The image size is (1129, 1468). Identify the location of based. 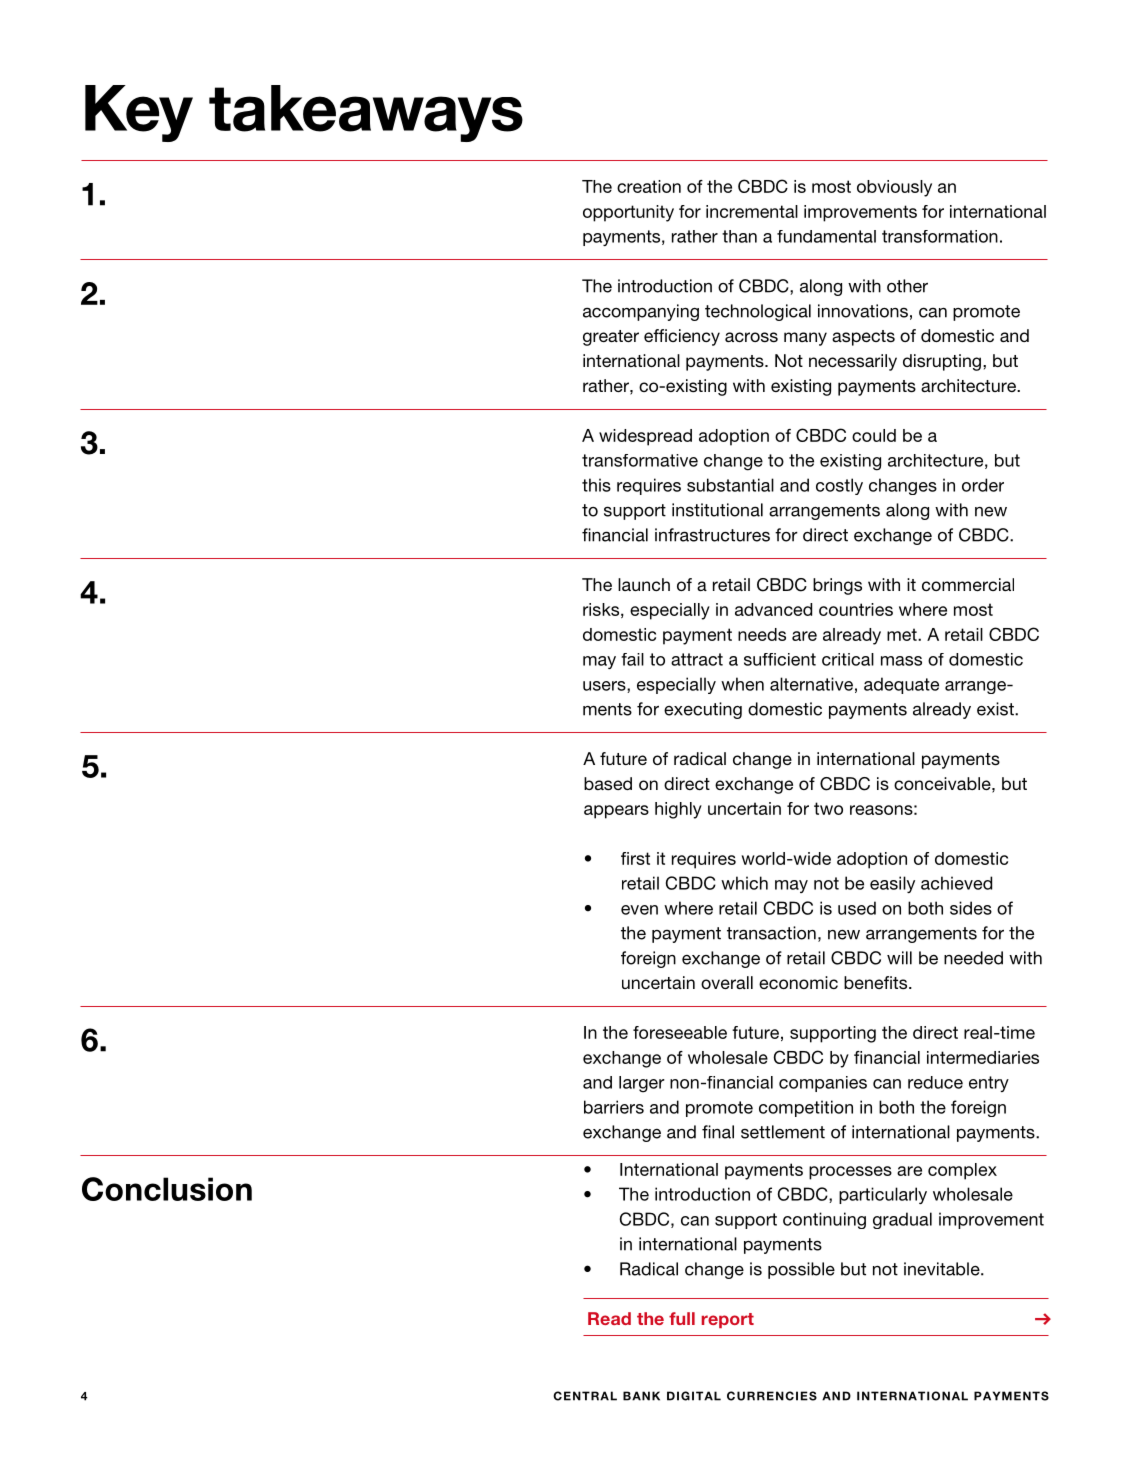
(608, 783).
